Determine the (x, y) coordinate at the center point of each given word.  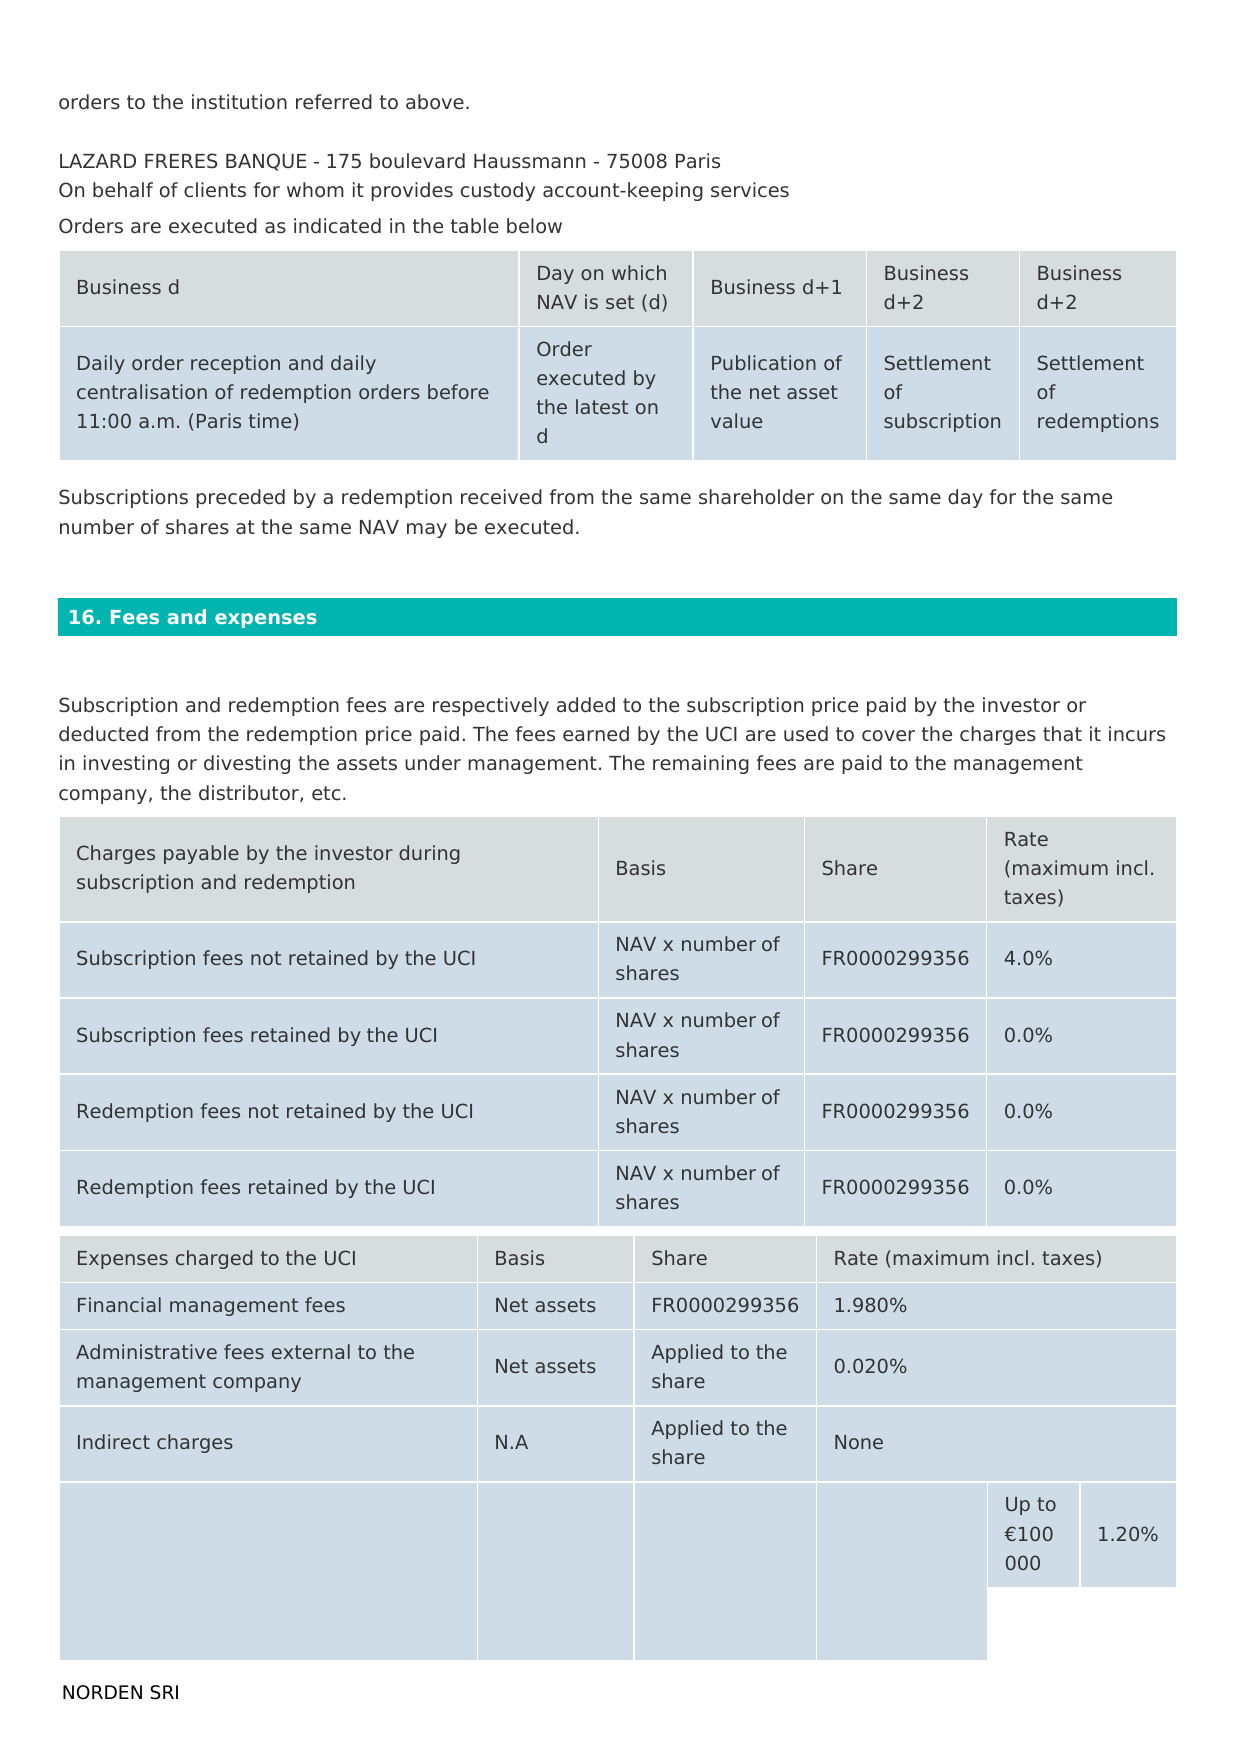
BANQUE (266, 162)
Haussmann (529, 161)
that (1062, 733)
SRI (164, 1692)
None (859, 1442)
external (311, 1351)
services (750, 190)
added (586, 705)
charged (214, 1259)
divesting (247, 764)
